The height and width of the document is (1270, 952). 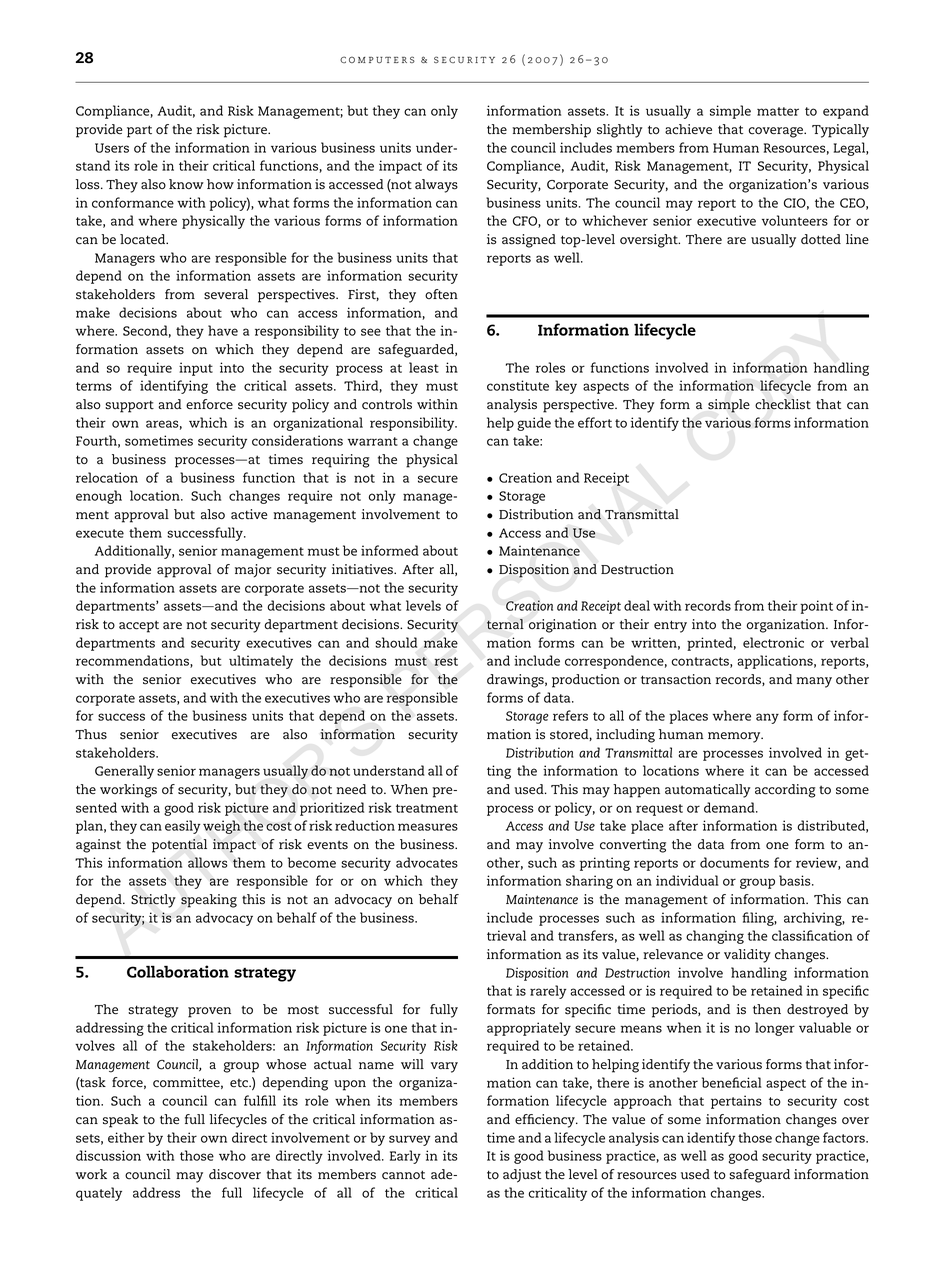 What do you see at coordinates (108, 1155) in the document?
I see `discussion` at bounding box center [108, 1155].
